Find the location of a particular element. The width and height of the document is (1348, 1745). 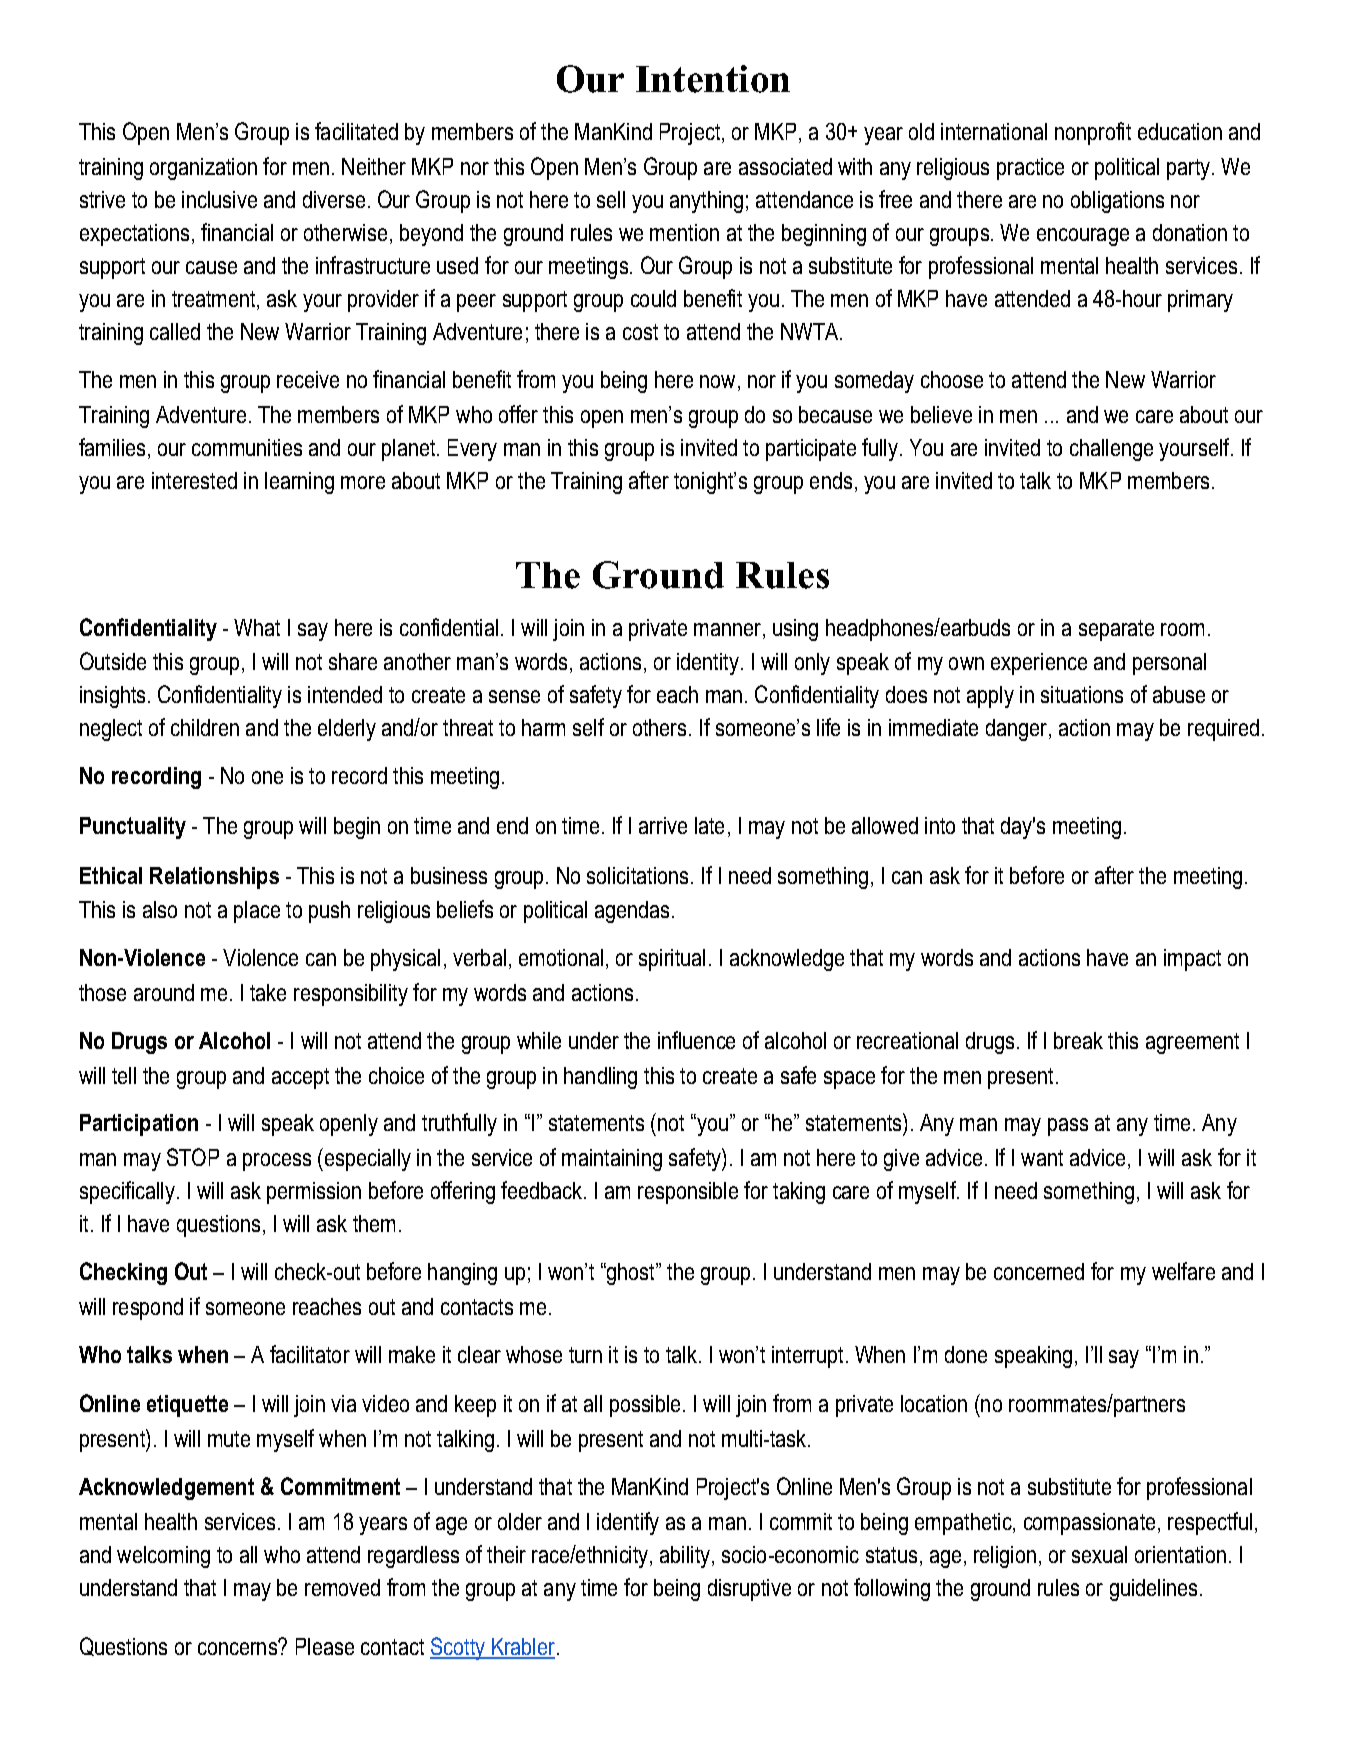

nonprofit is located at coordinates (1093, 133).
